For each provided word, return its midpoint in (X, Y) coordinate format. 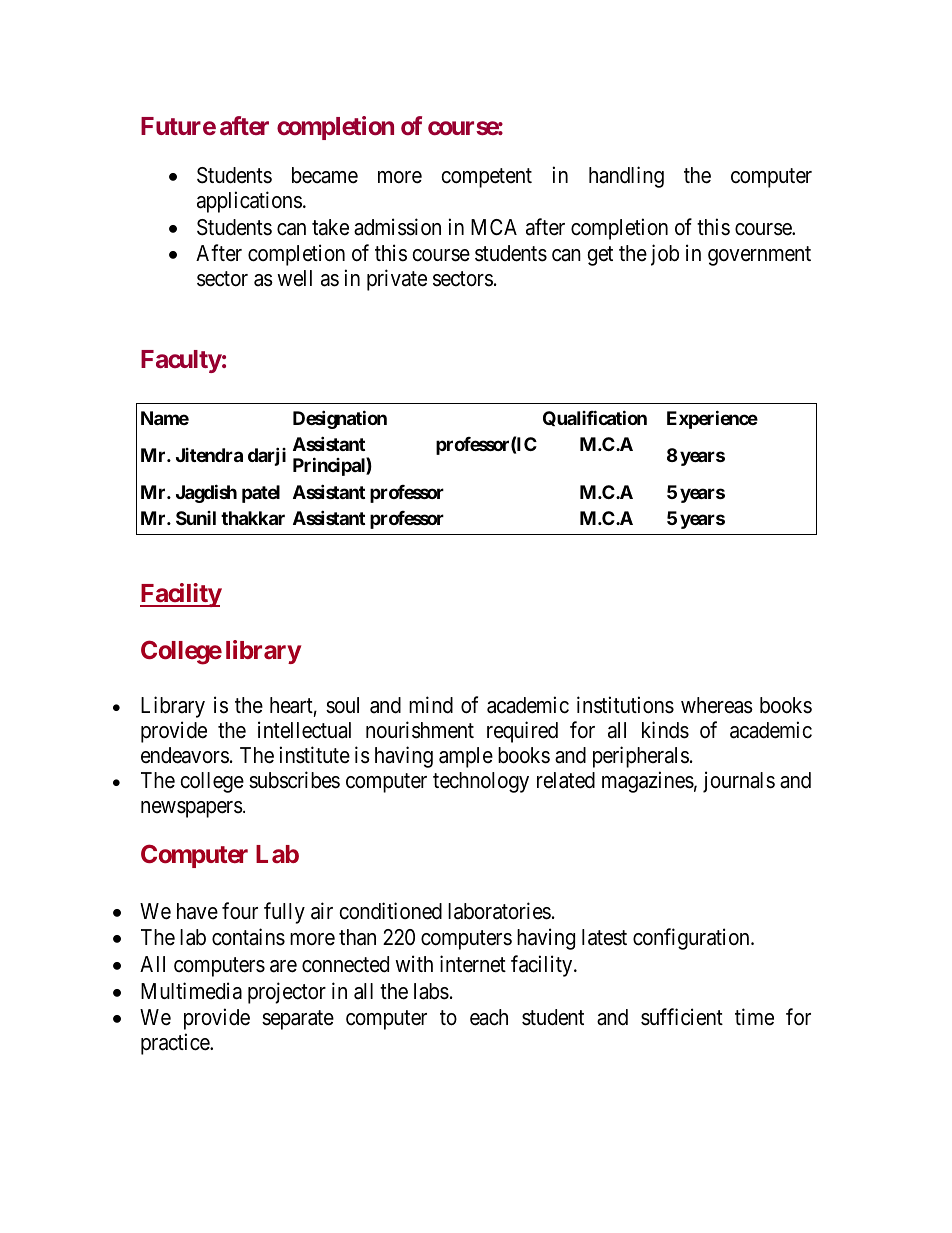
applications (249, 202)
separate (298, 1020)
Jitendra (209, 455)
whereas (717, 705)
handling (626, 177)
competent (486, 178)
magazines (648, 782)
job (665, 255)
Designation (340, 419)
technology (481, 782)
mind (431, 705)
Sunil (196, 518)
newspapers (192, 809)
